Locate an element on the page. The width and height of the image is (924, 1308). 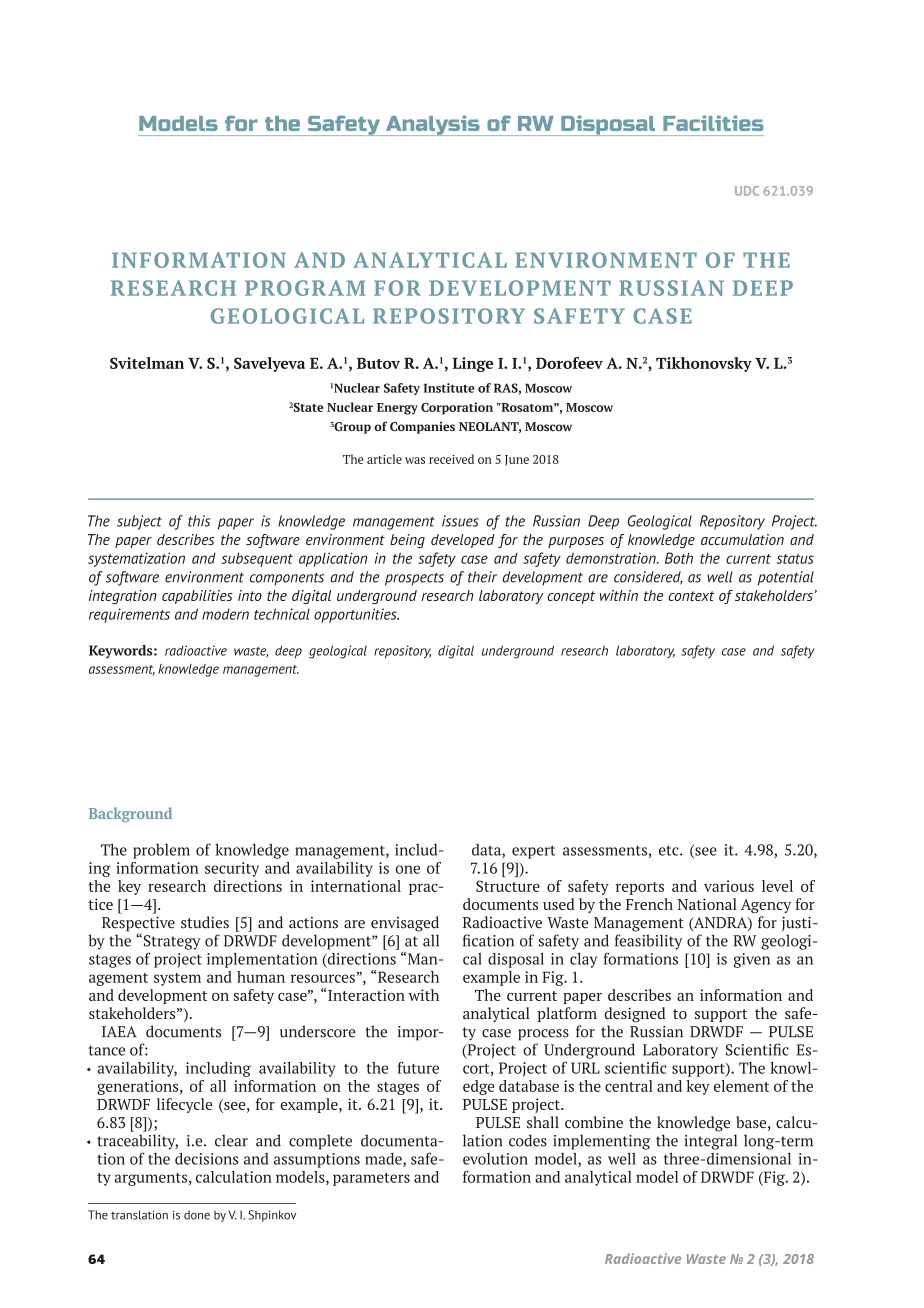
problem is located at coordinates (161, 851).
